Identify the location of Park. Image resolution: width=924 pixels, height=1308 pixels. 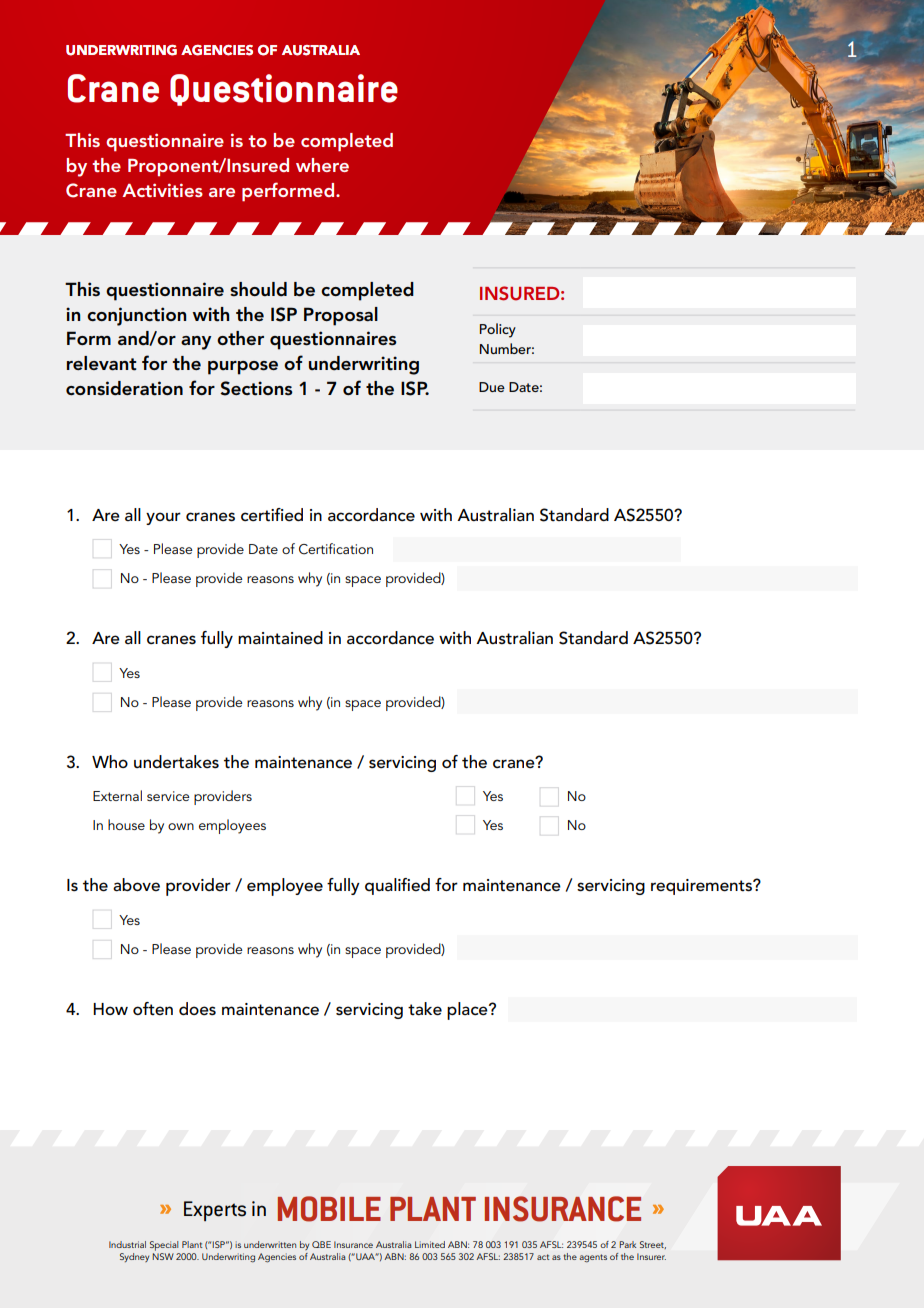
(627, 1244).
